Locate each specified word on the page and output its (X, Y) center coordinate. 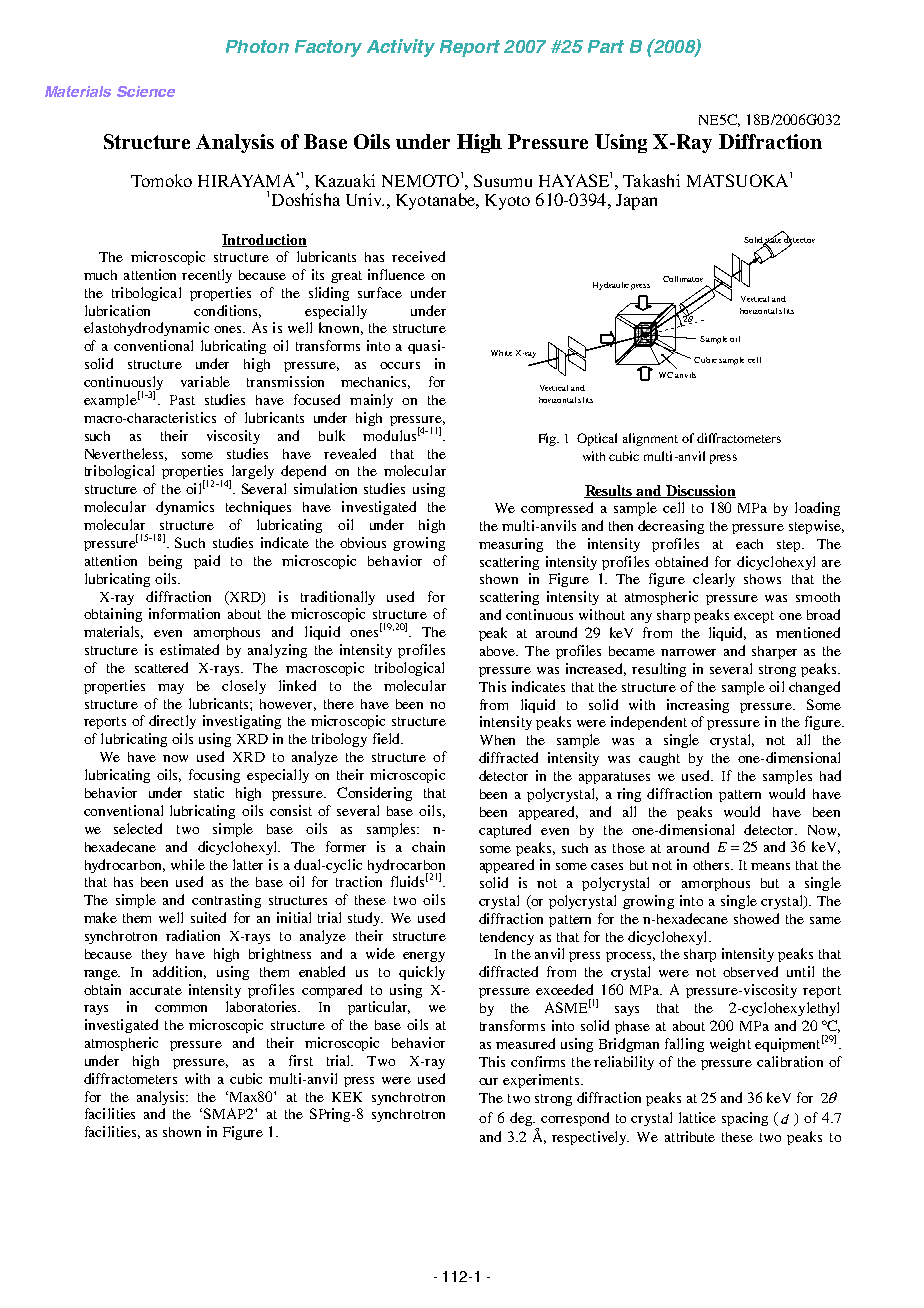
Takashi (651, 180)
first (301, 1060)
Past (182, 400)
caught (659, 759)
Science (146, 91)
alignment (650, 439)
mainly (371, 401)
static (209, 792)
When (497, 740)
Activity (401, 48)
